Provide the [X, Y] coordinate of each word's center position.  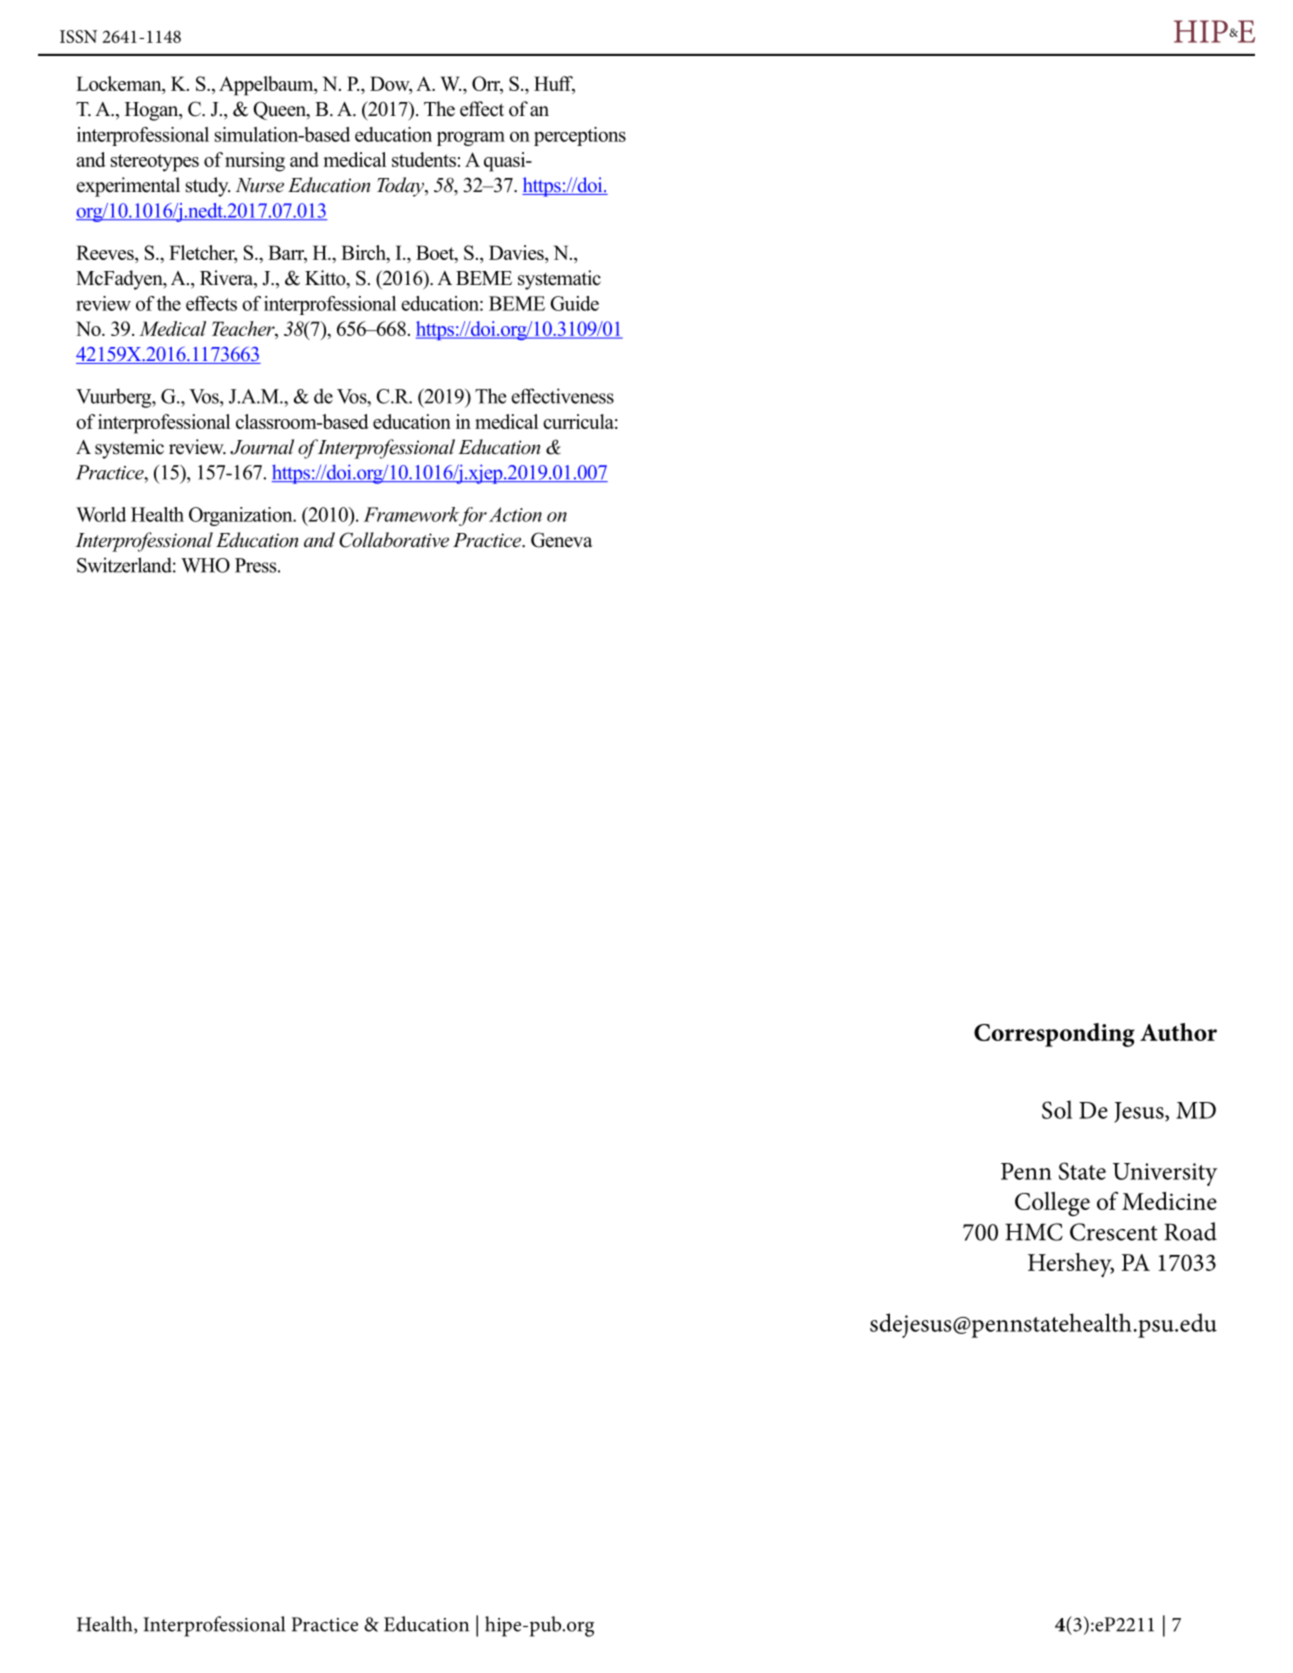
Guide [574, 303]
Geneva [562, 540]
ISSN [78, 36]
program [471, 138]
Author [1178, 1032]
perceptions [580, 136]
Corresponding [1054, 1035]
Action [515, 514]
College [1052, 1204]
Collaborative [394, 540]
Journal [262, 447]
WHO [205, 565]
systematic [559, 280]
